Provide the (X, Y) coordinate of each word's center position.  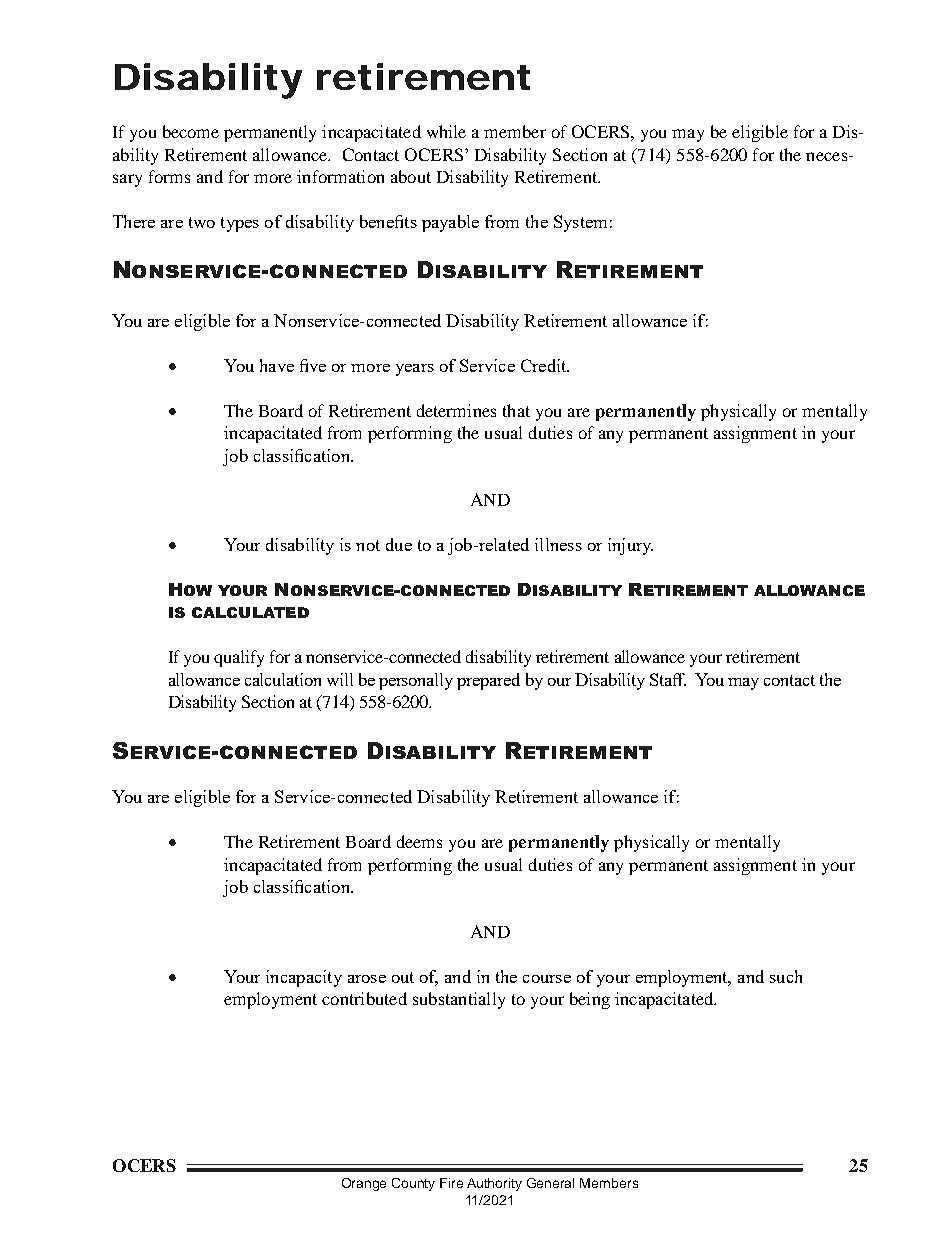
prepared (488, 681)
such (786, 976)
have (277, 365)
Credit (545, 365)
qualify (239, 658)
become (191, 131)
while (446, 131)
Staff (668, 679)
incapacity (304, 978)
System (580, 223)
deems (419, 841)
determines (456, 410)
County (413, 1184)
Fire (451, 1183)
